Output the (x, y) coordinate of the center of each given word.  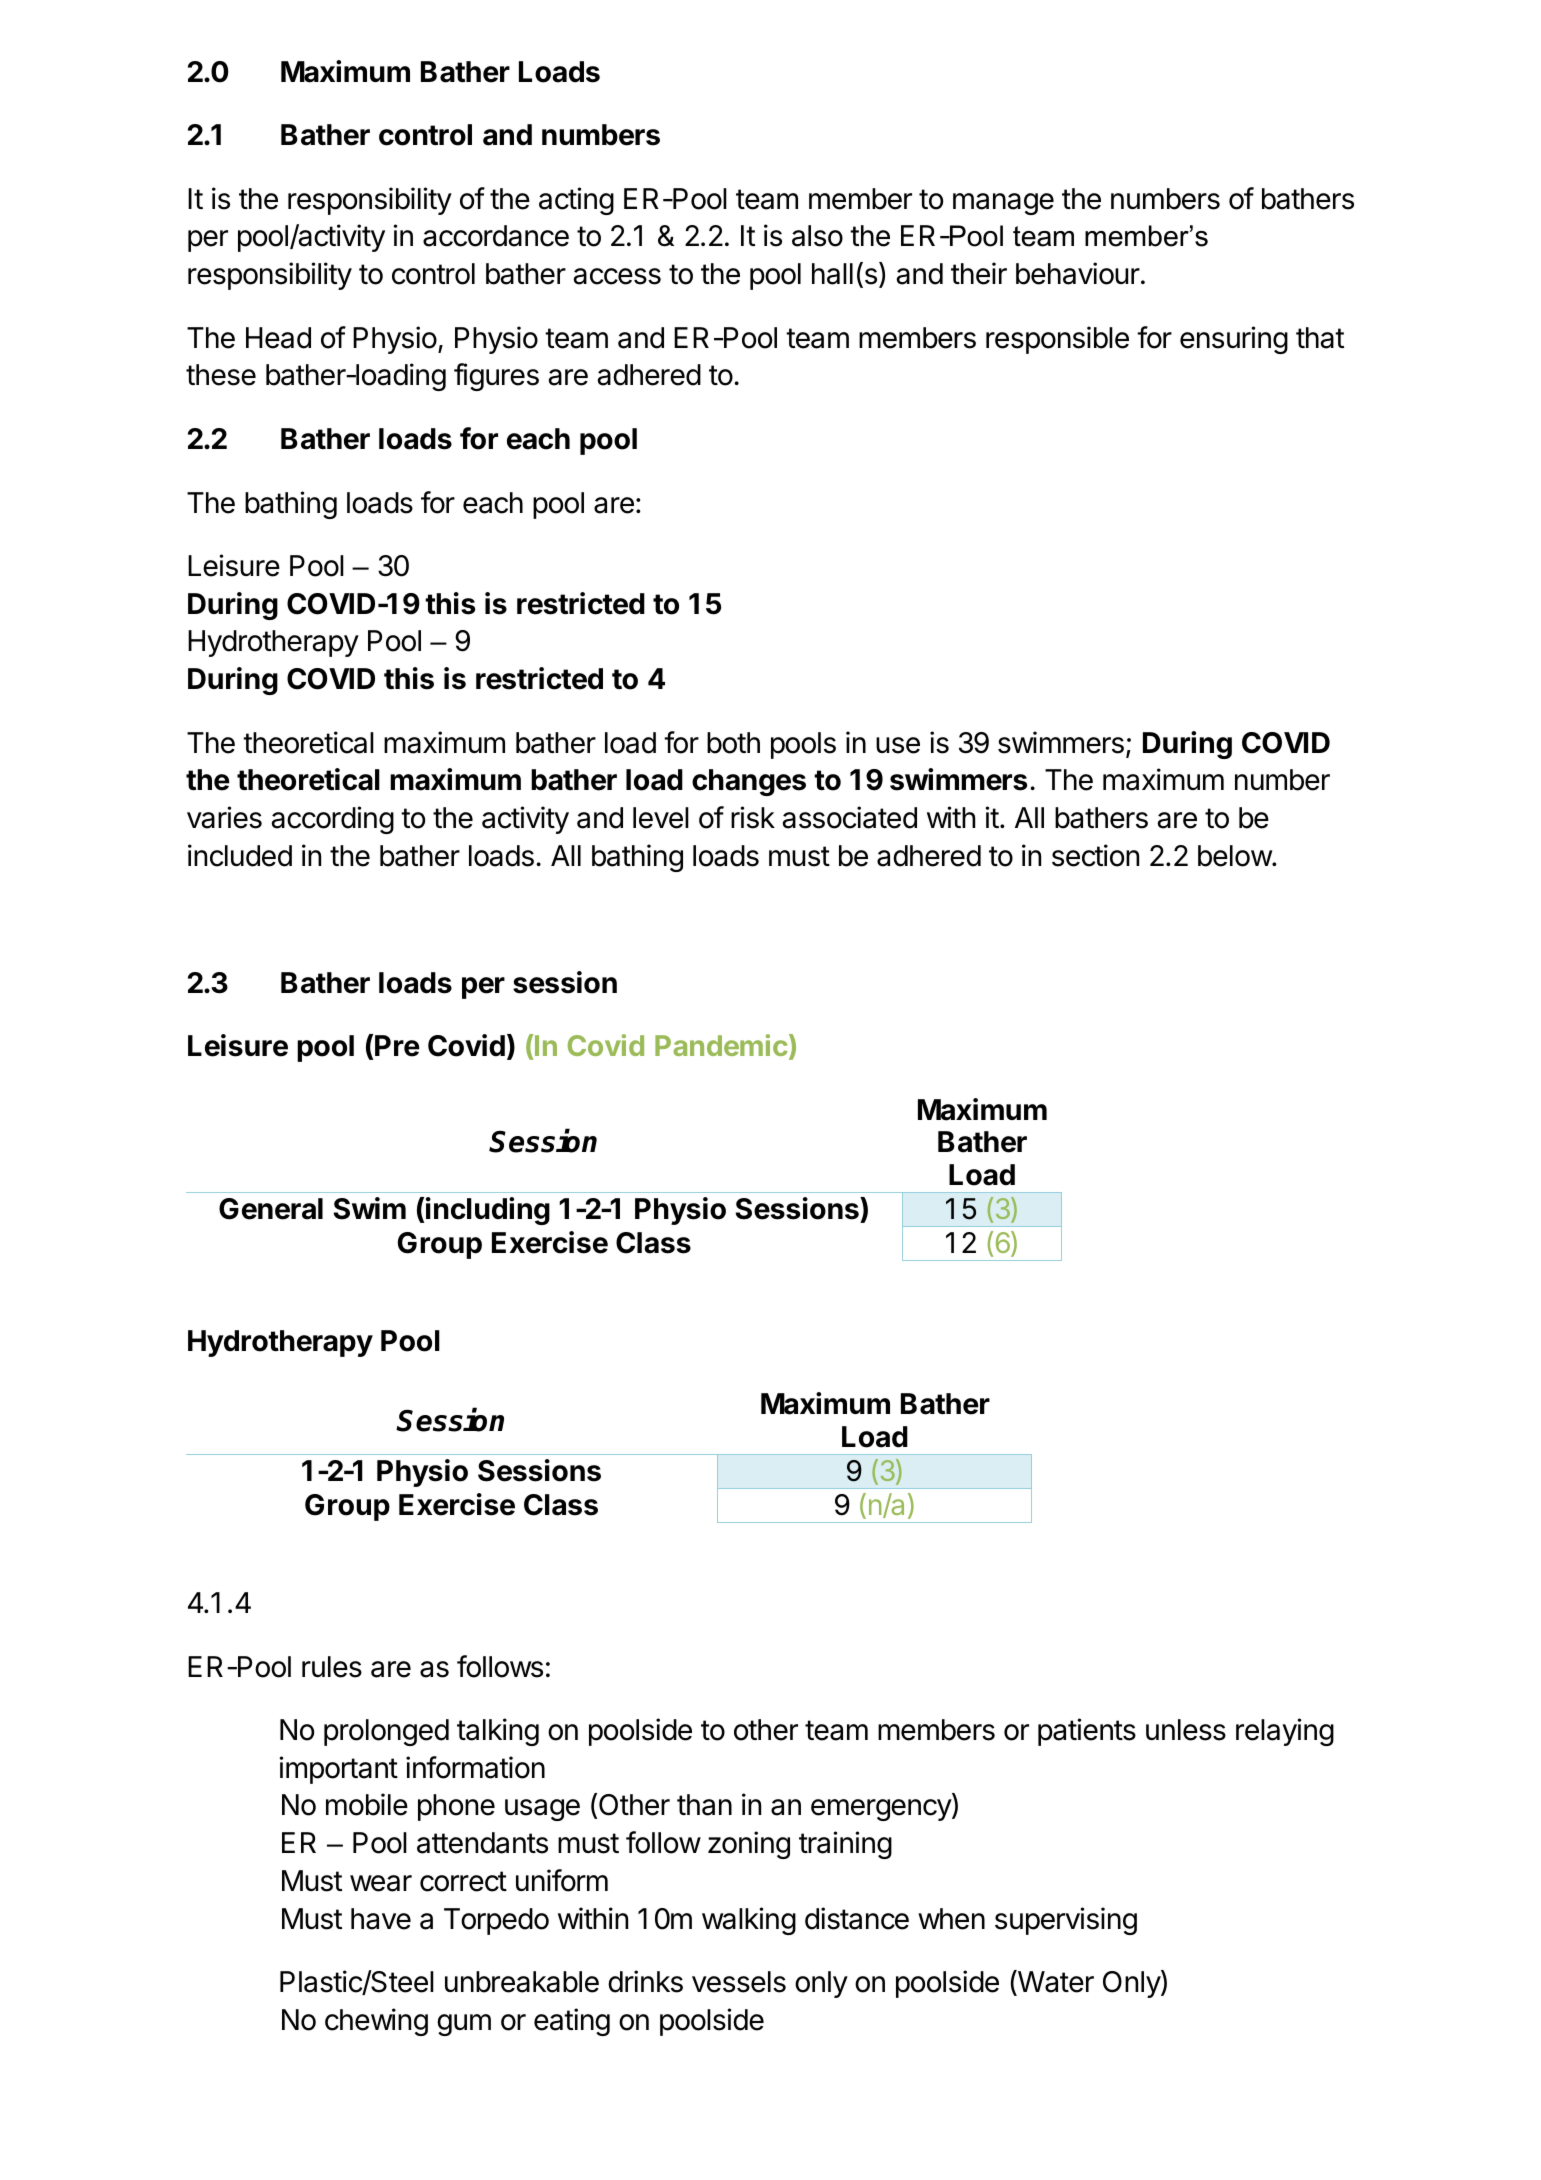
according (332, 820)
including (488, 1211)
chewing (376, 2022)
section (1095, 855)
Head (278, 338)
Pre (397, 1046)
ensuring (1234, 340)
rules (332, 1667)
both (733, 743)
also (817, 236)
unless (1186, 1730)
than (704, 1805)
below (1235, 856)
